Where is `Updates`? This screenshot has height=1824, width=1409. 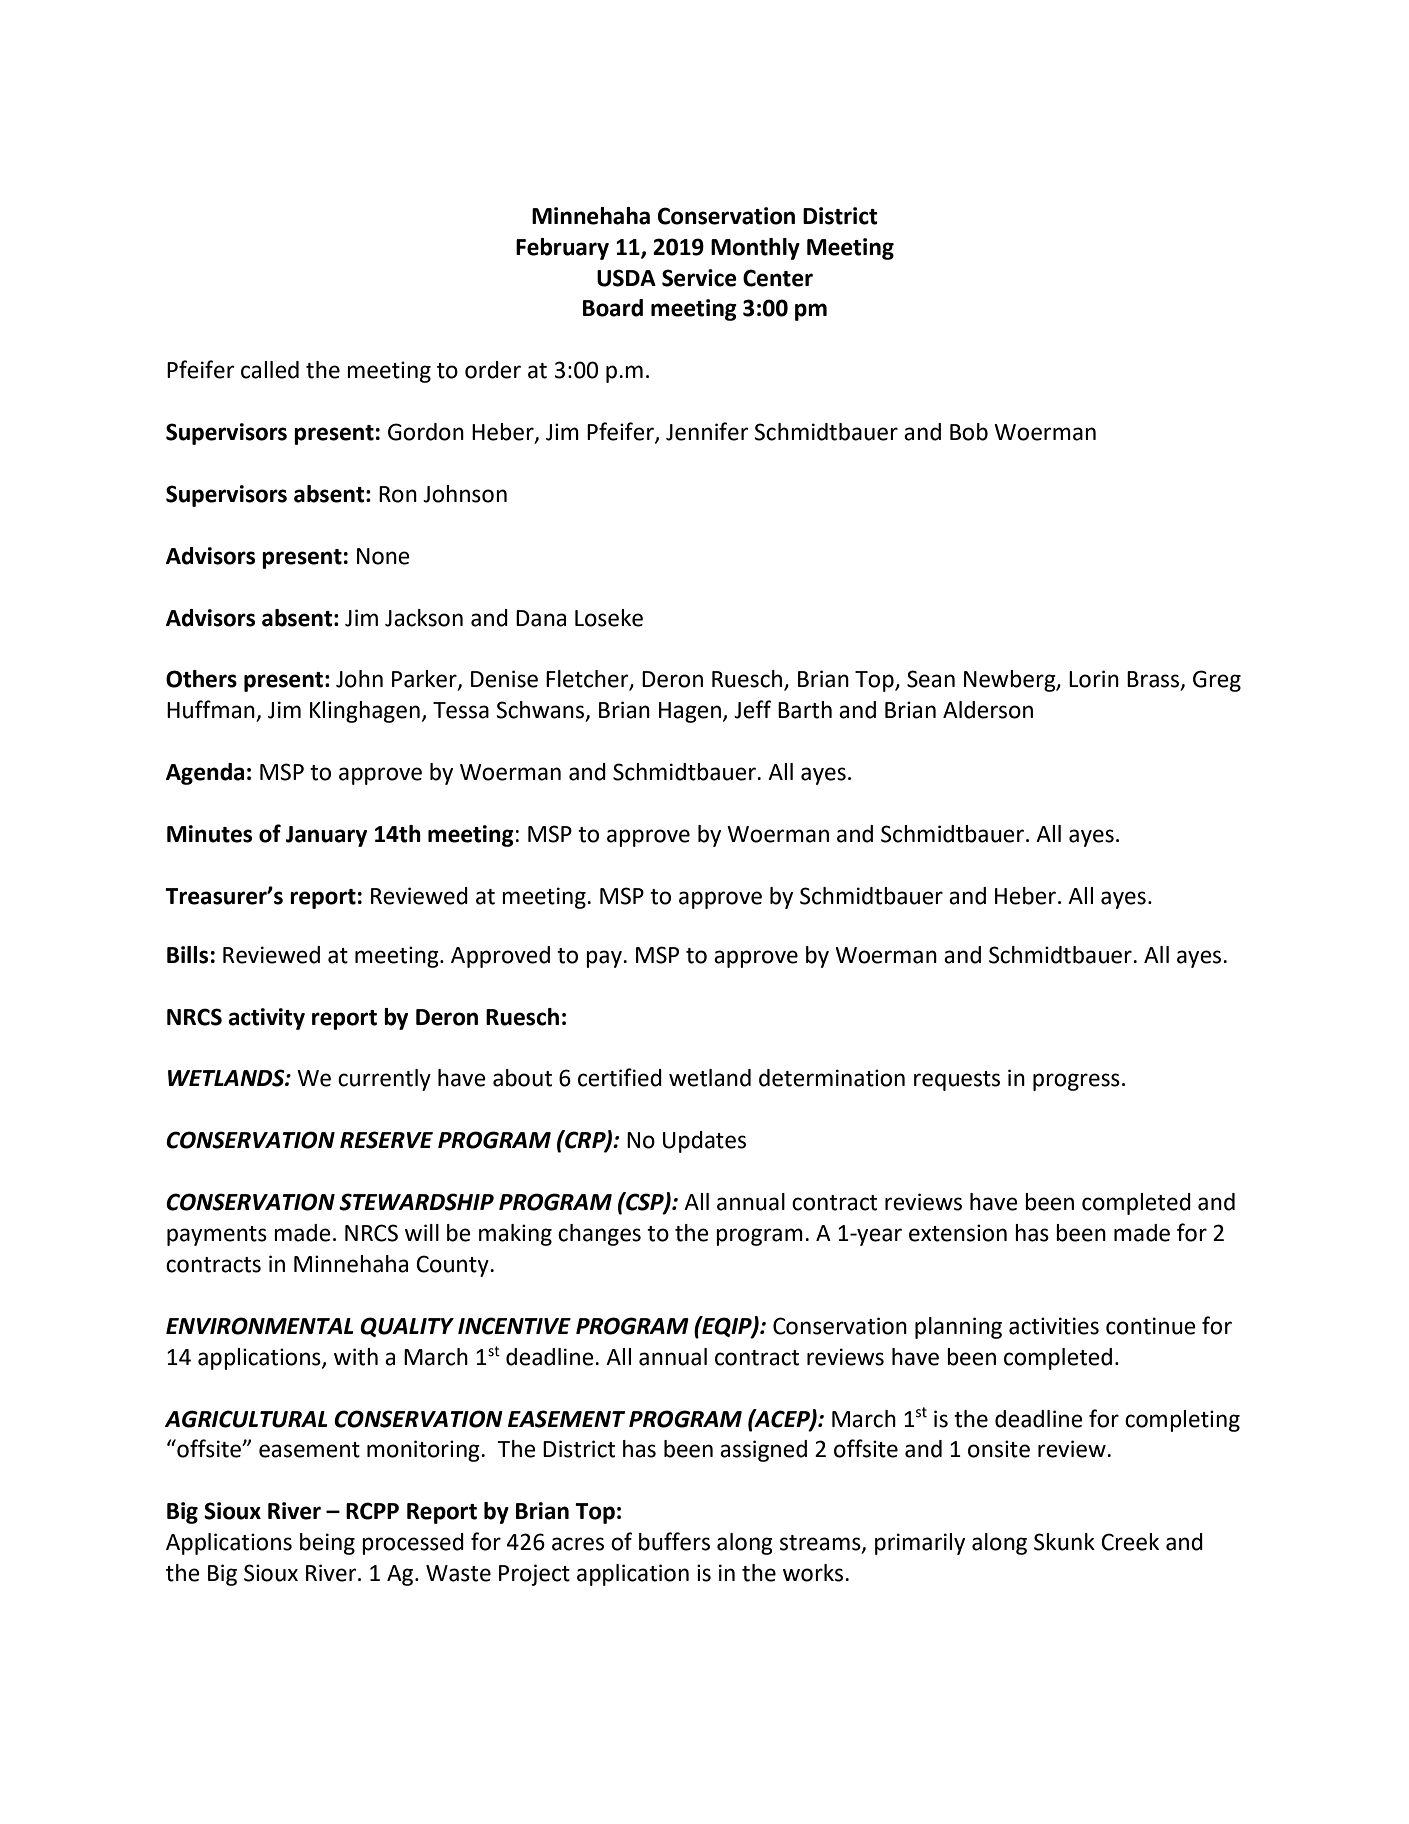 Updates is located at coordinates (704, 1142).
